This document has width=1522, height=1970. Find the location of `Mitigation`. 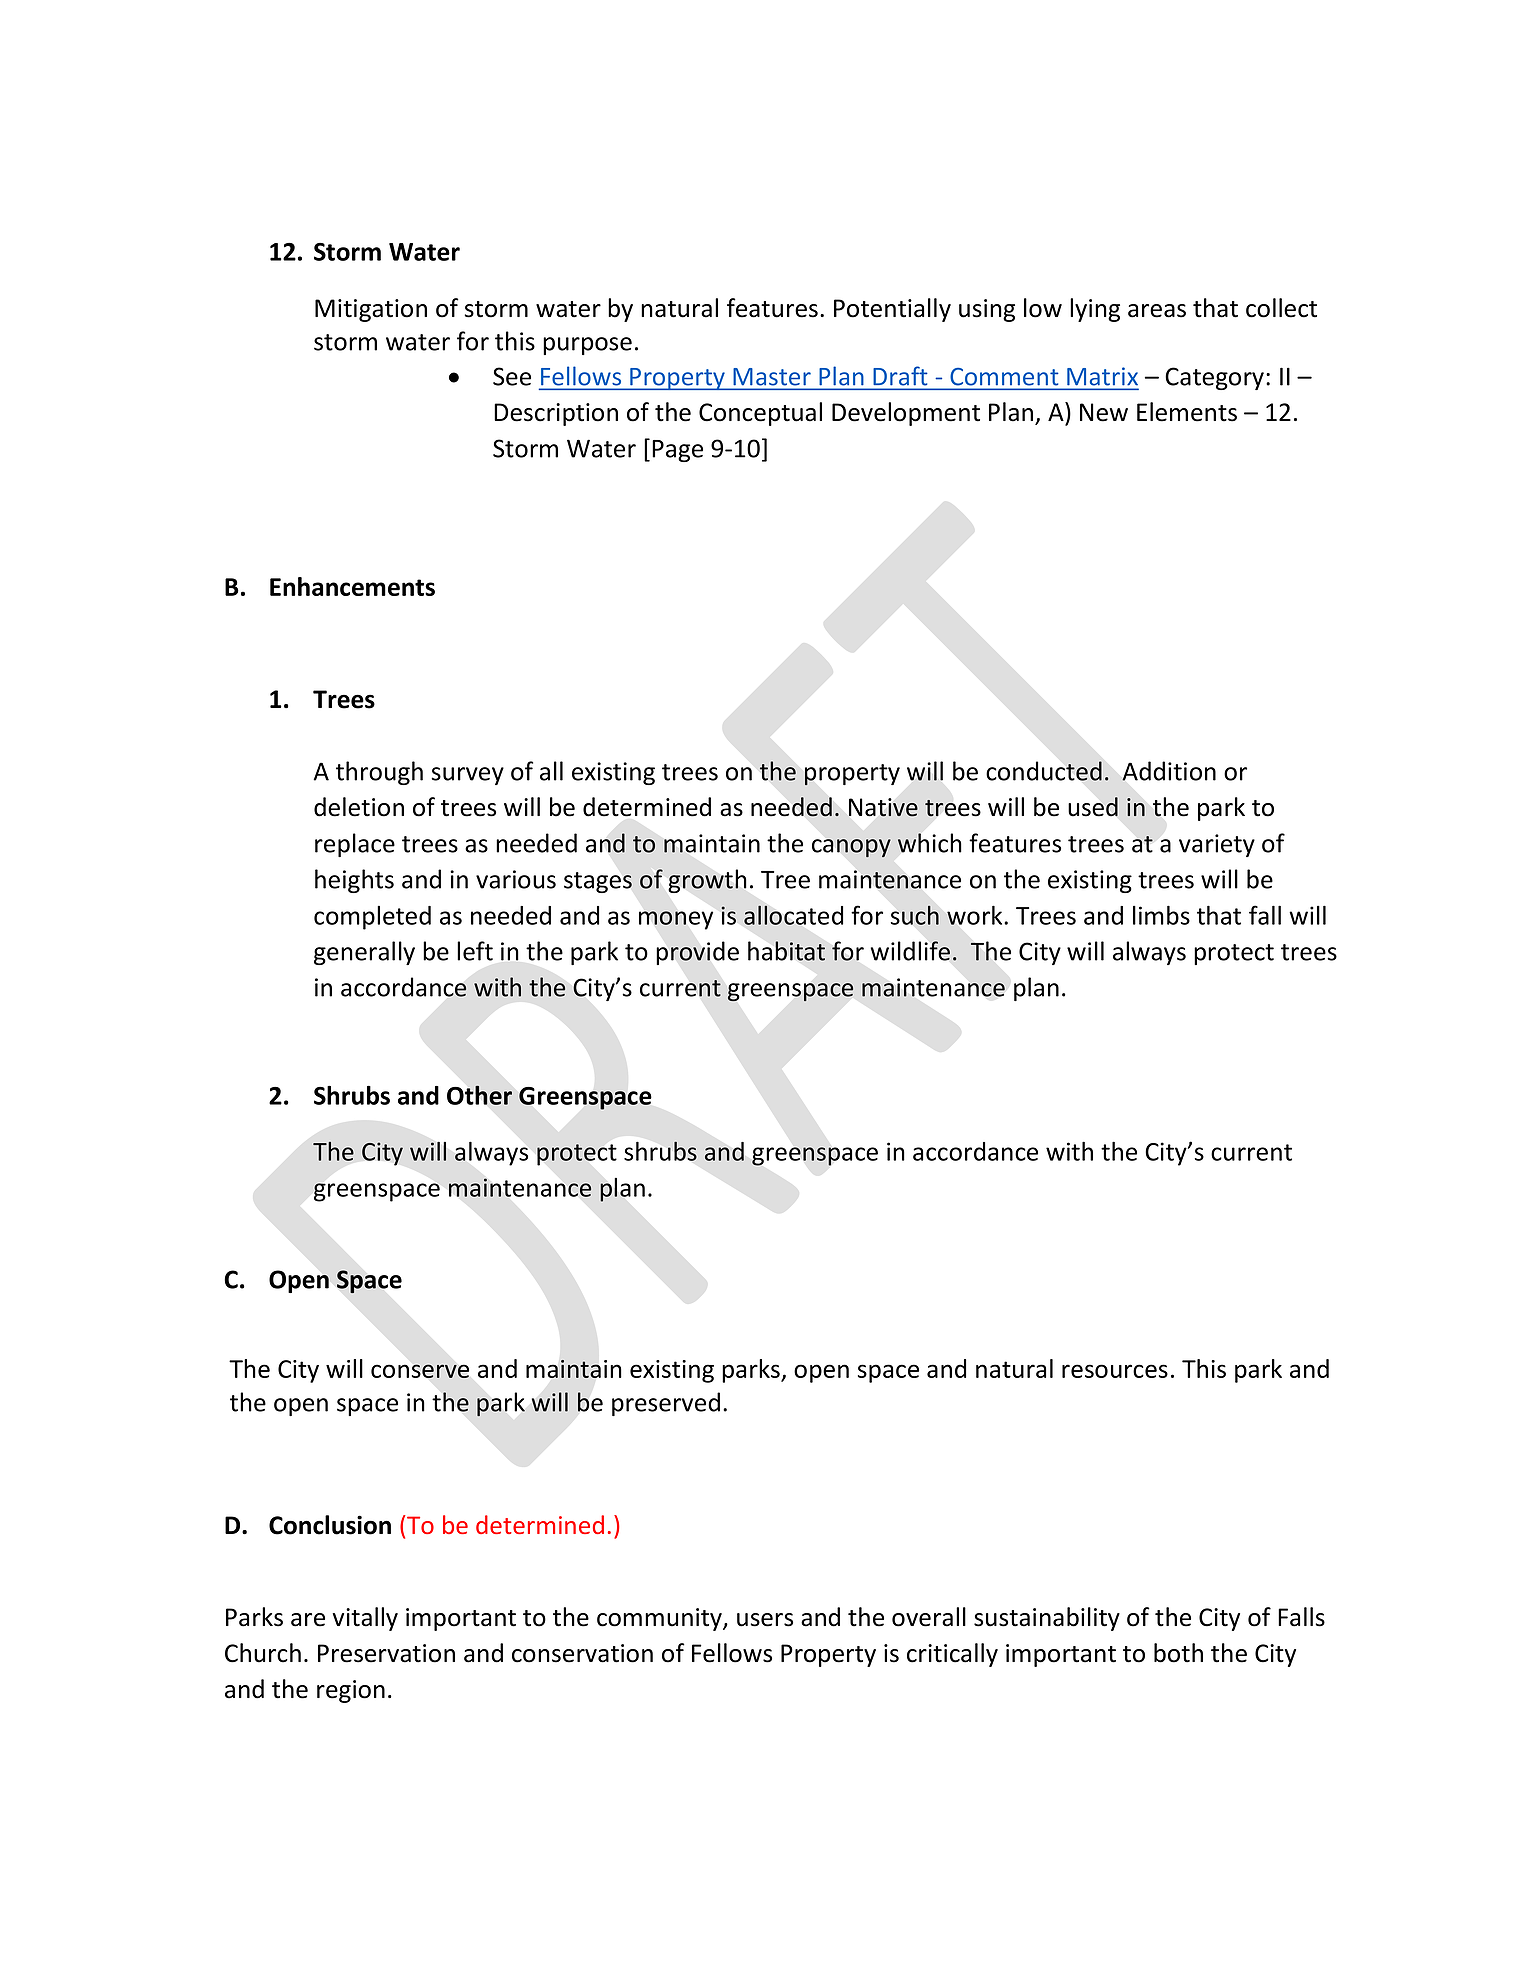

Mitigation is located at coordinates (371, 310).
